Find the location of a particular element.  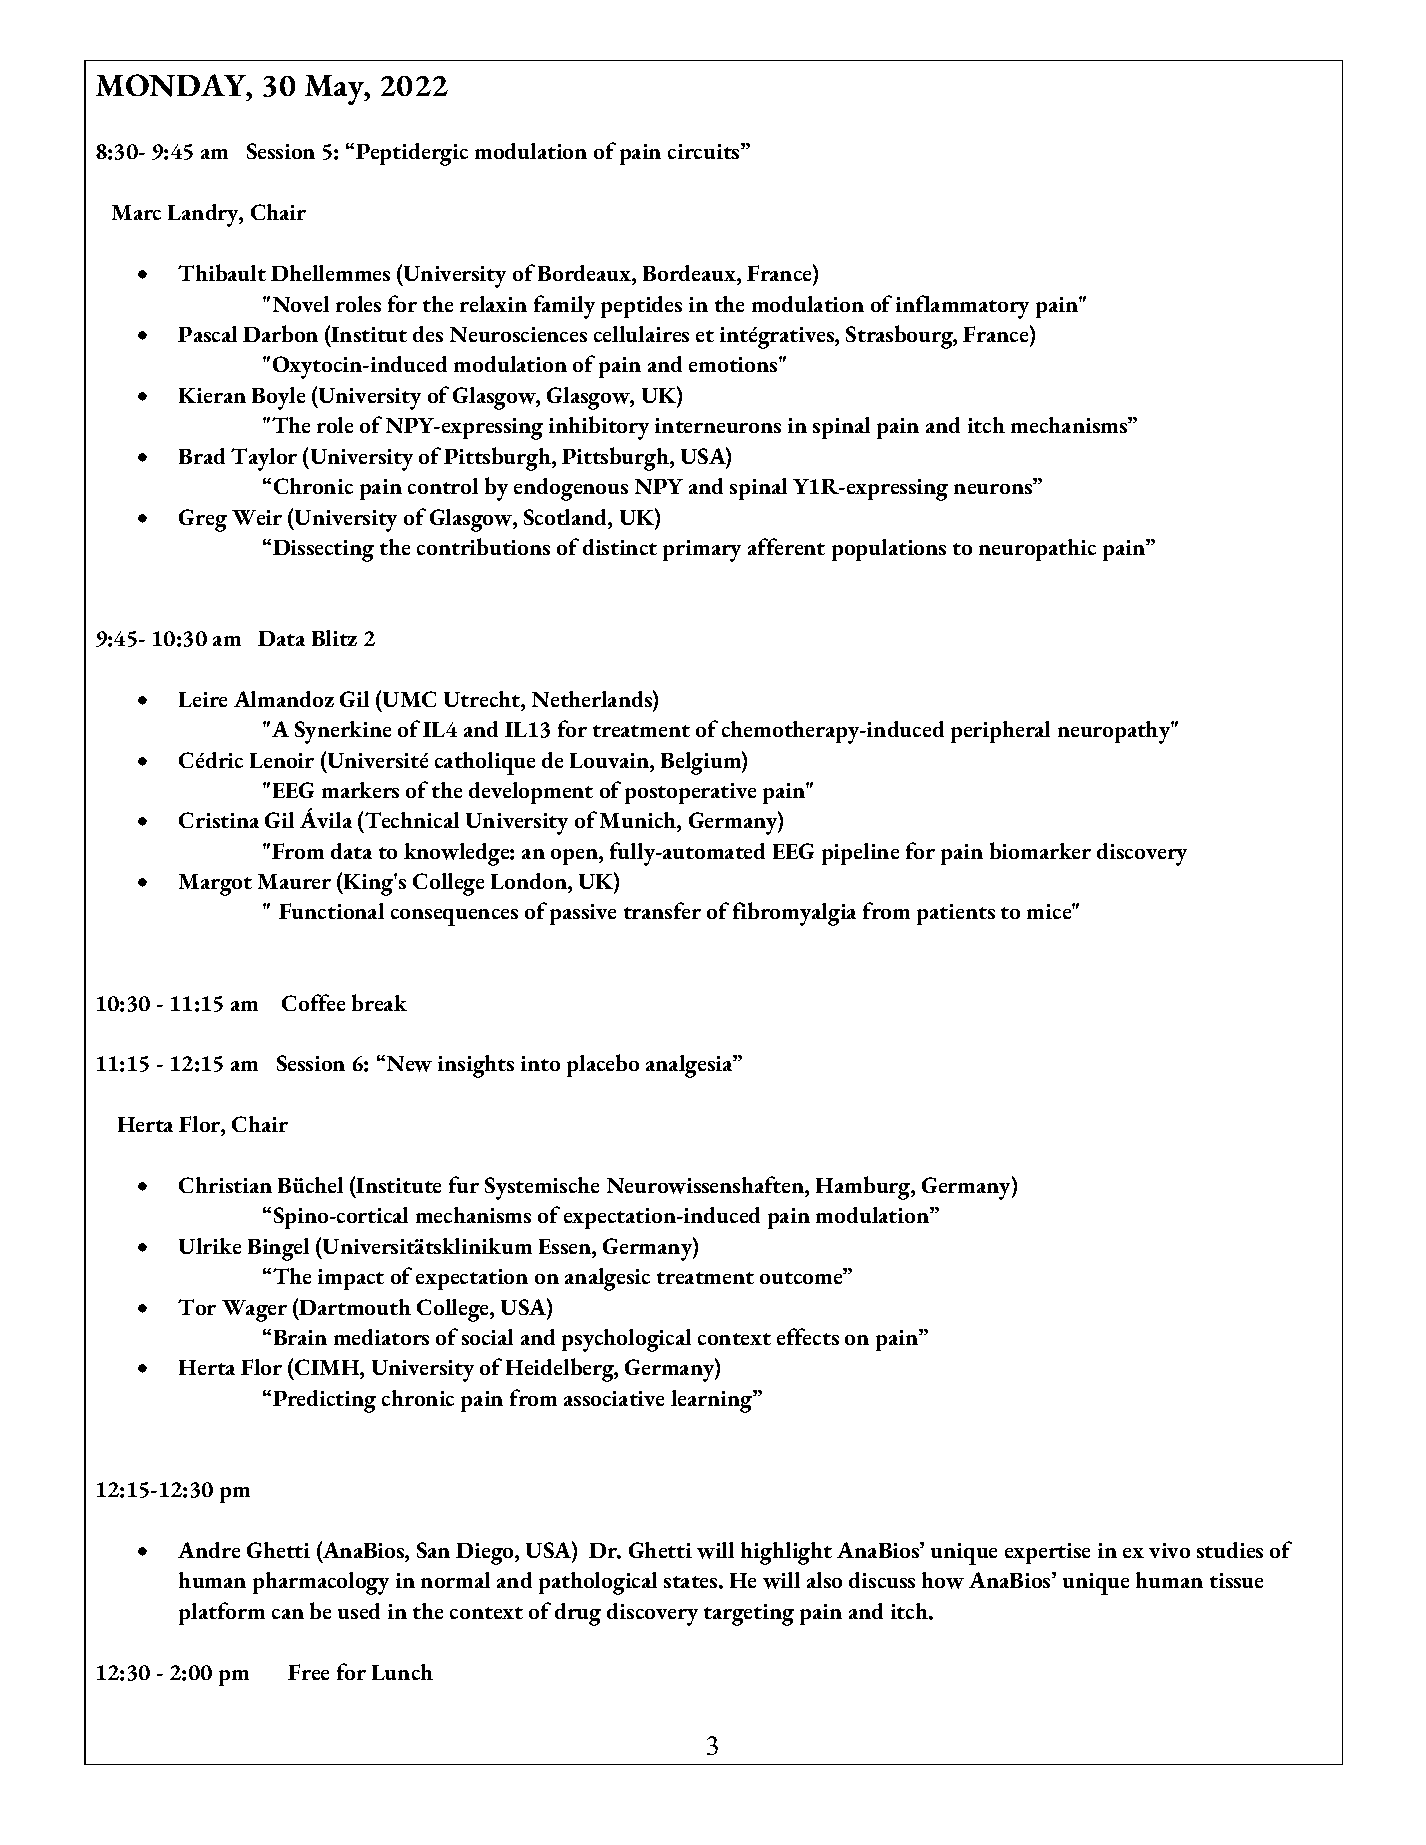

outcome is located at coordinates (802, 1277).
